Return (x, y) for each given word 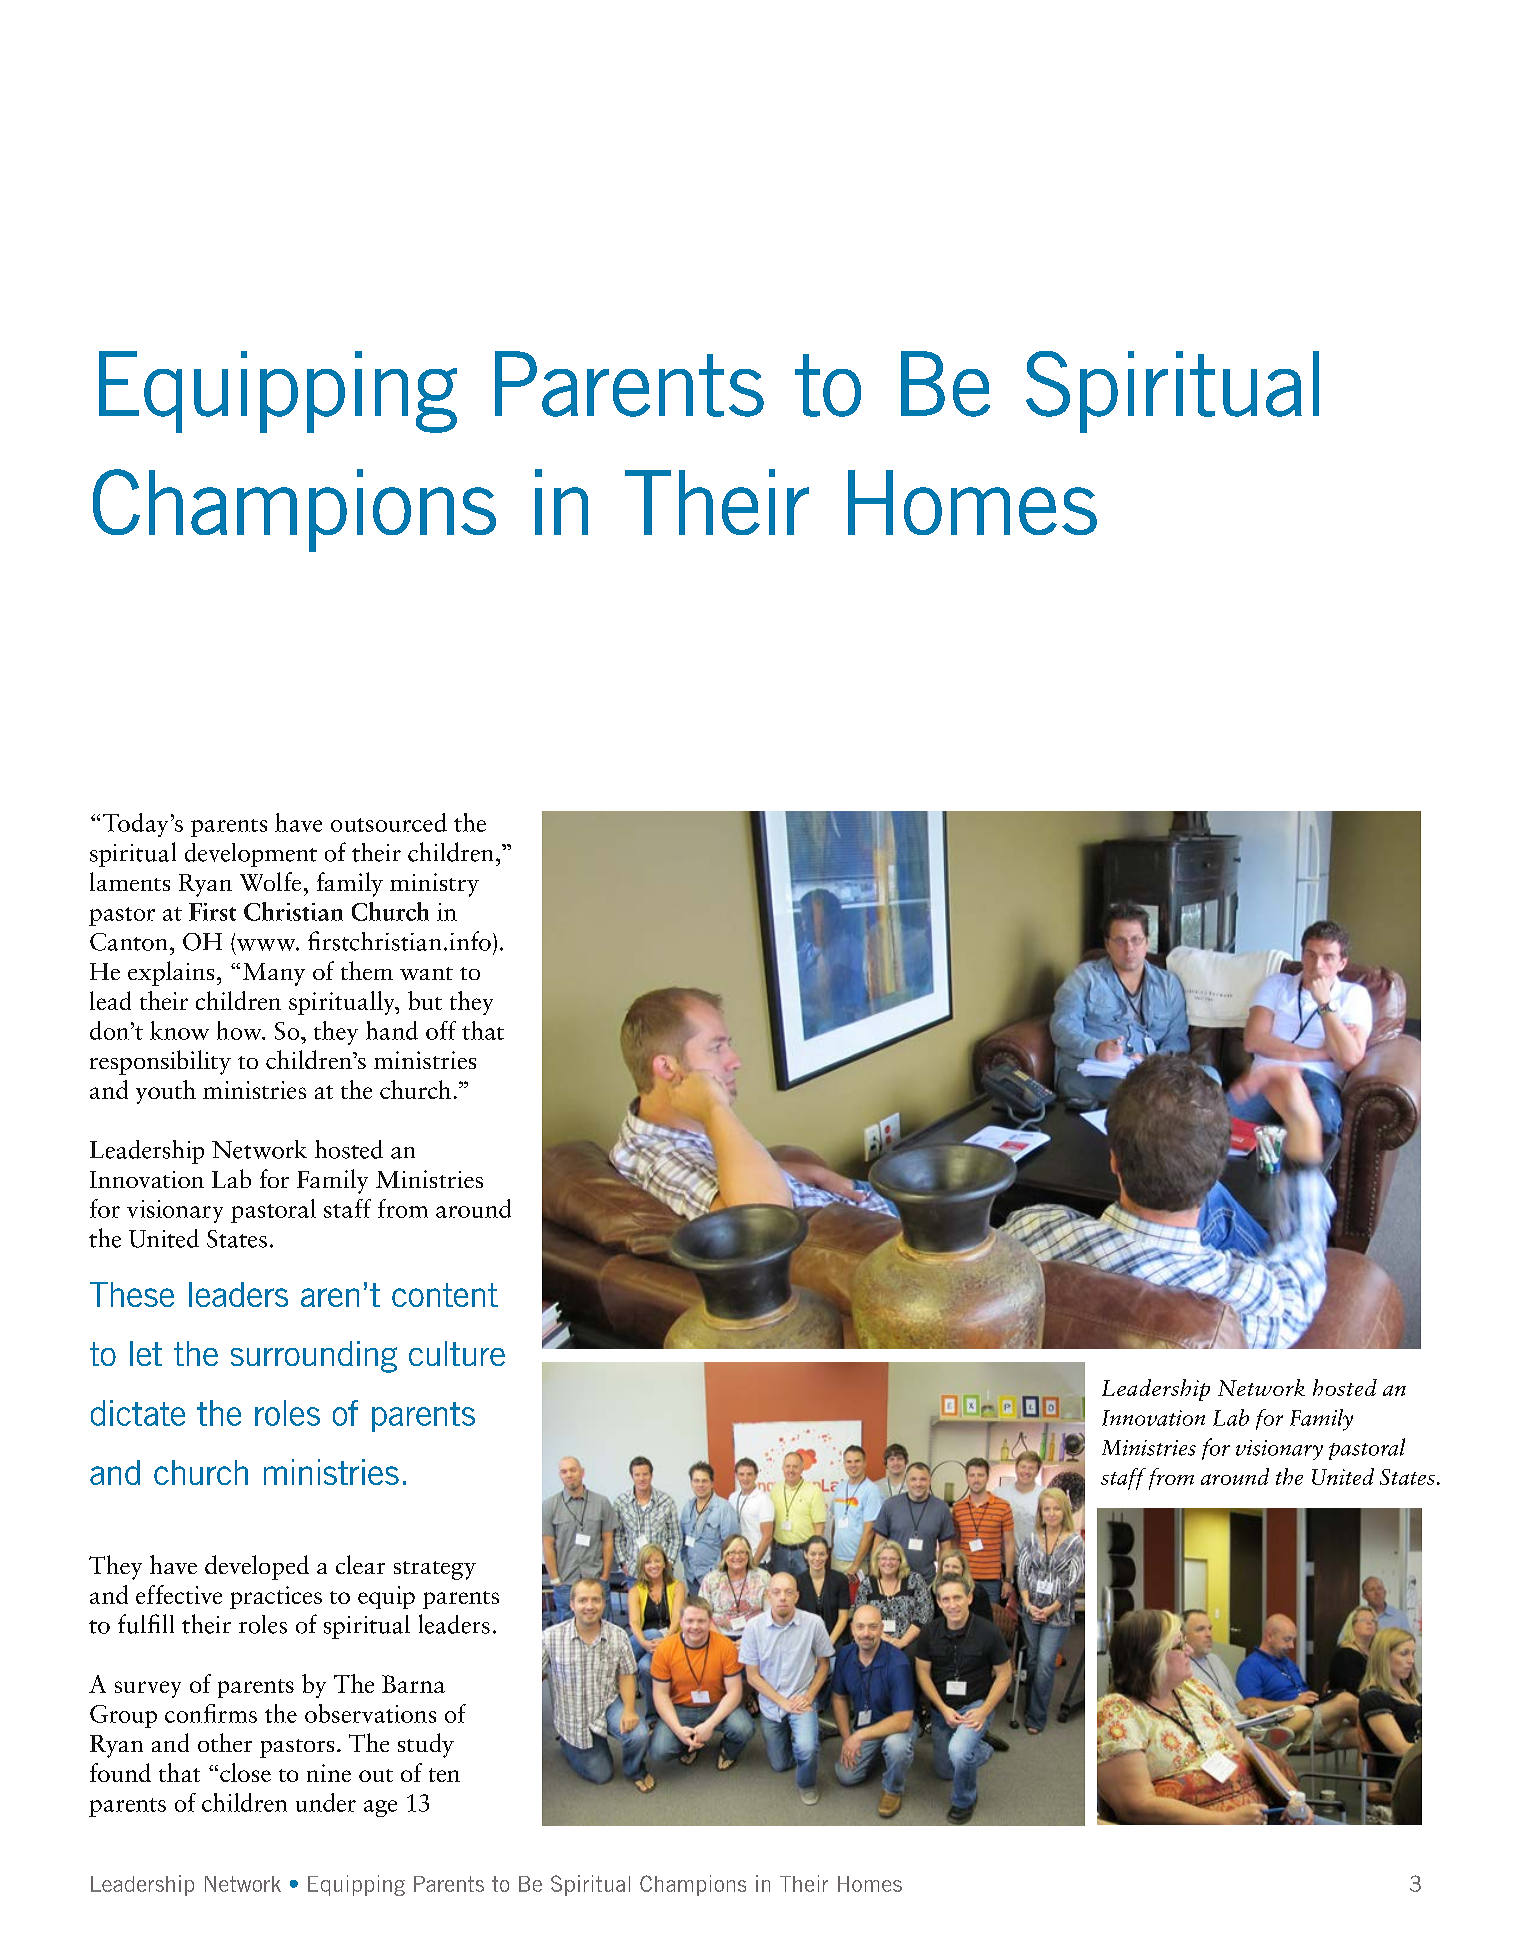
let (146, 1353)
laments (130, 881)
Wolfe (270, 881)
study (426, 1745)
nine (329, 1773)
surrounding (314, 1357)
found (120, 1772)
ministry (434, 885)
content (445, 1295)
